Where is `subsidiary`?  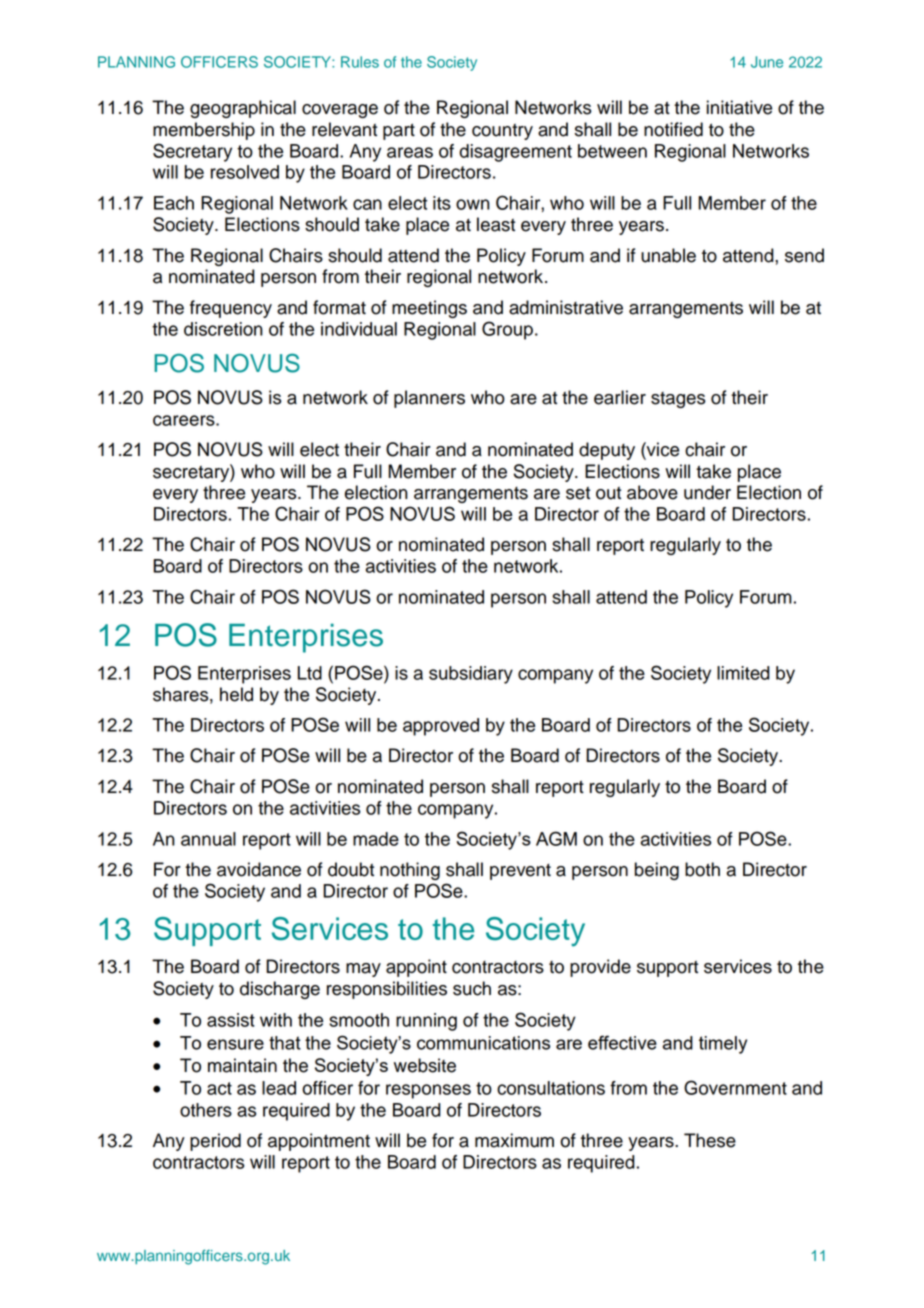
subsidiary is located at coordinates (471, 675).
